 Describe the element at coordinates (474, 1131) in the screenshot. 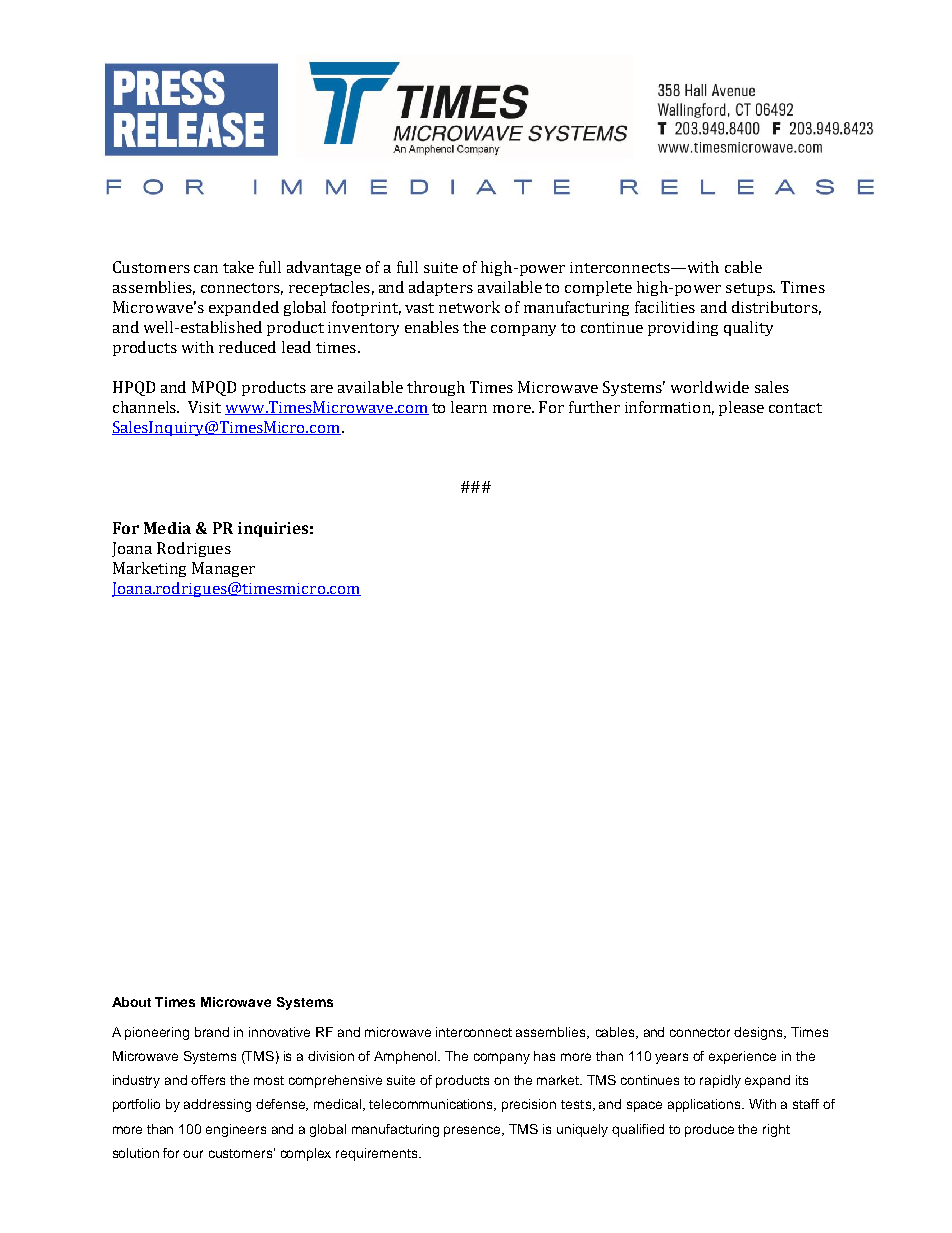

I see `presence` at that location.
